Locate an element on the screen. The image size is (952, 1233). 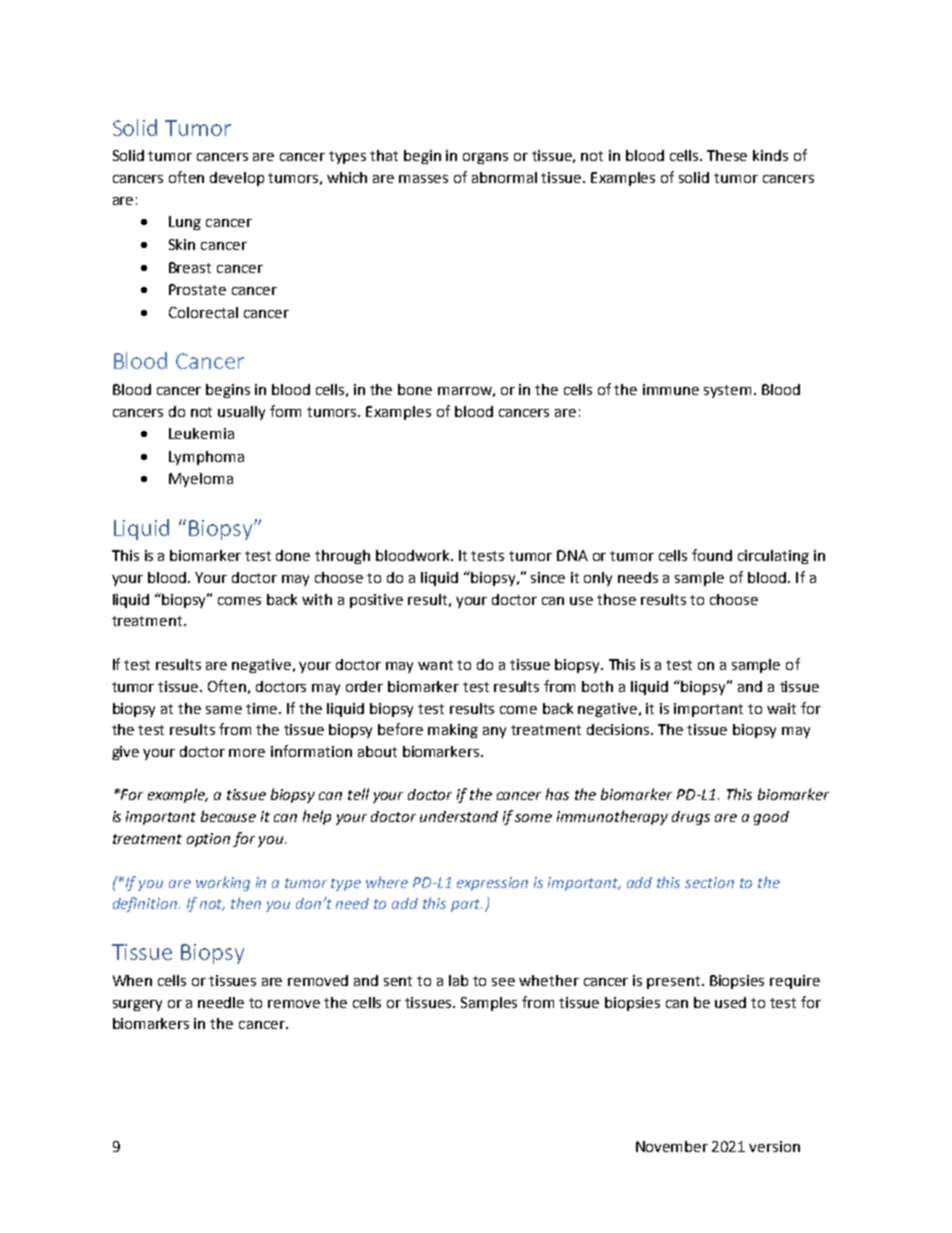
want is located at coordinates (435, 665).
